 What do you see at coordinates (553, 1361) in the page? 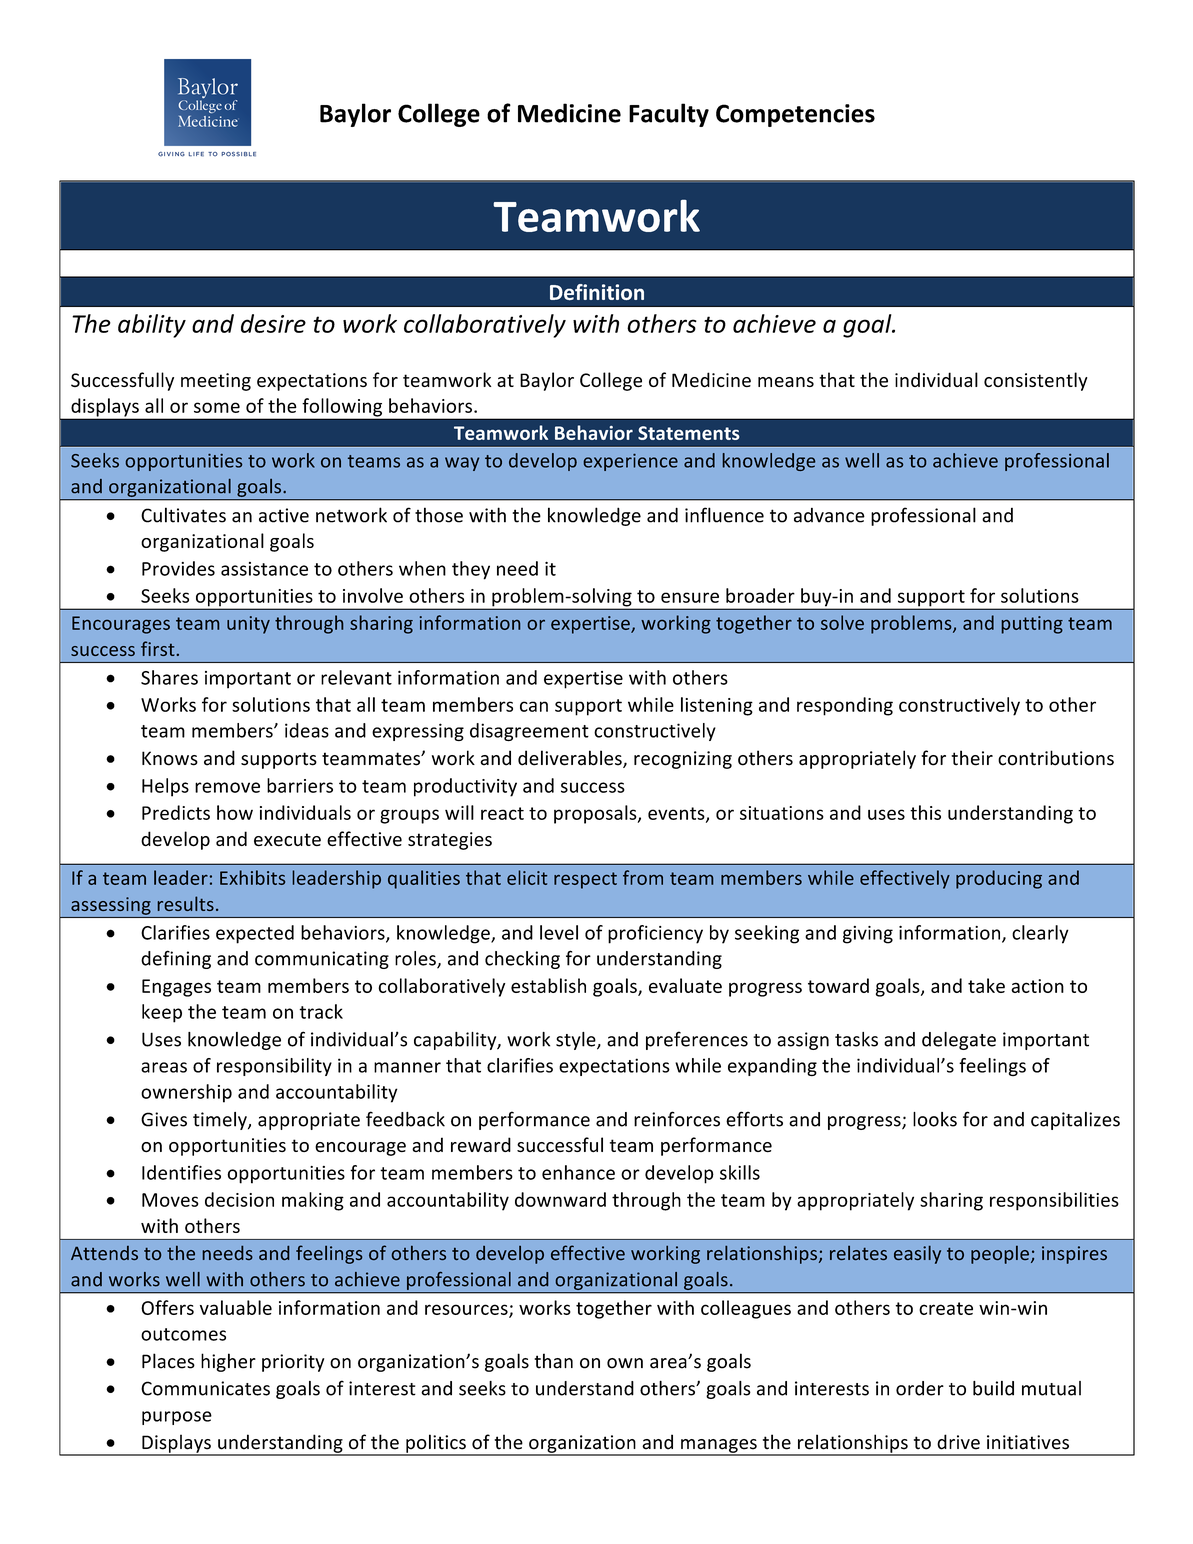
I see `than` at bounding box center [553, 1361].
